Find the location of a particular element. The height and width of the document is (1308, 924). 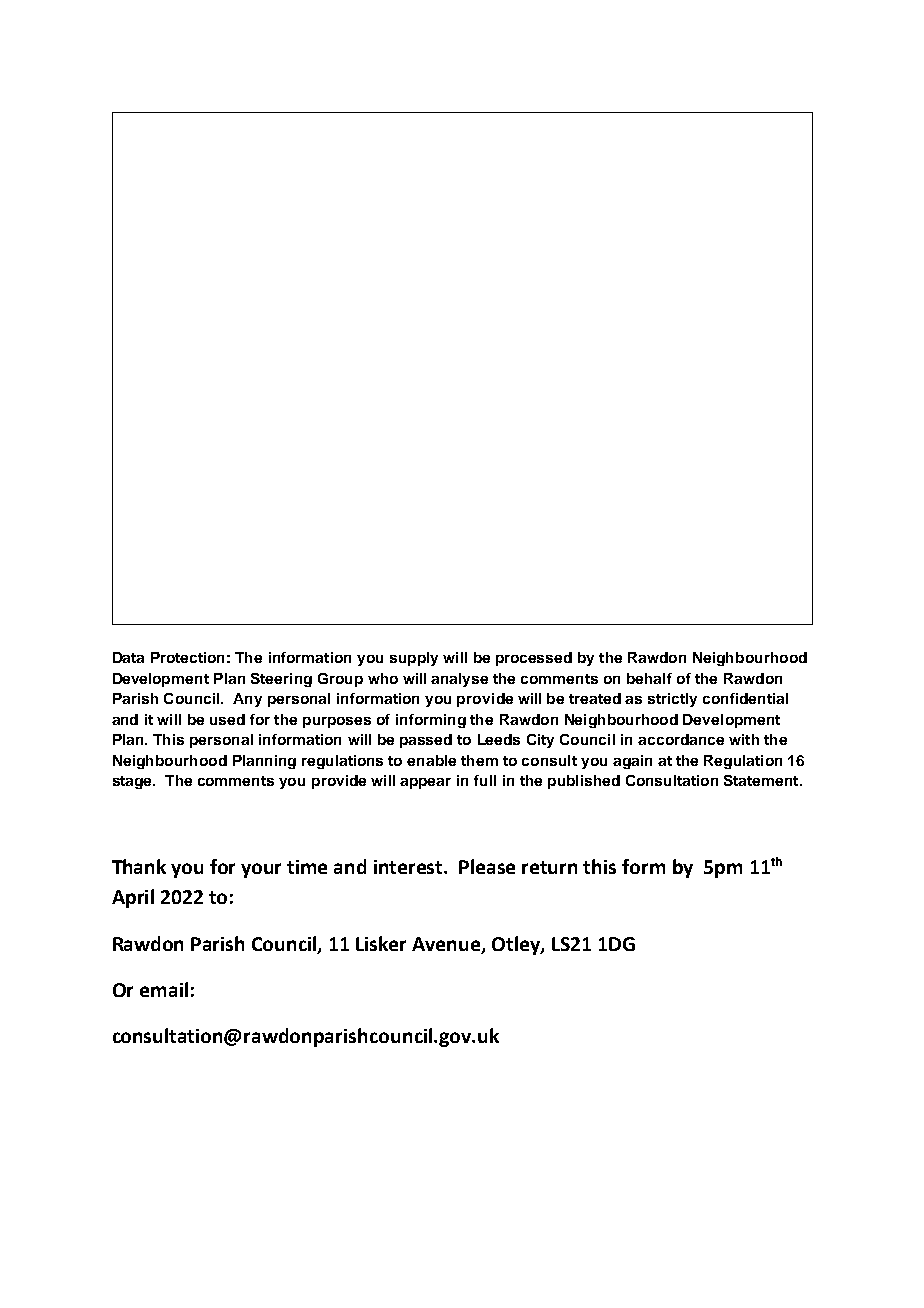

Statement is located at coordinates (762, 780).
